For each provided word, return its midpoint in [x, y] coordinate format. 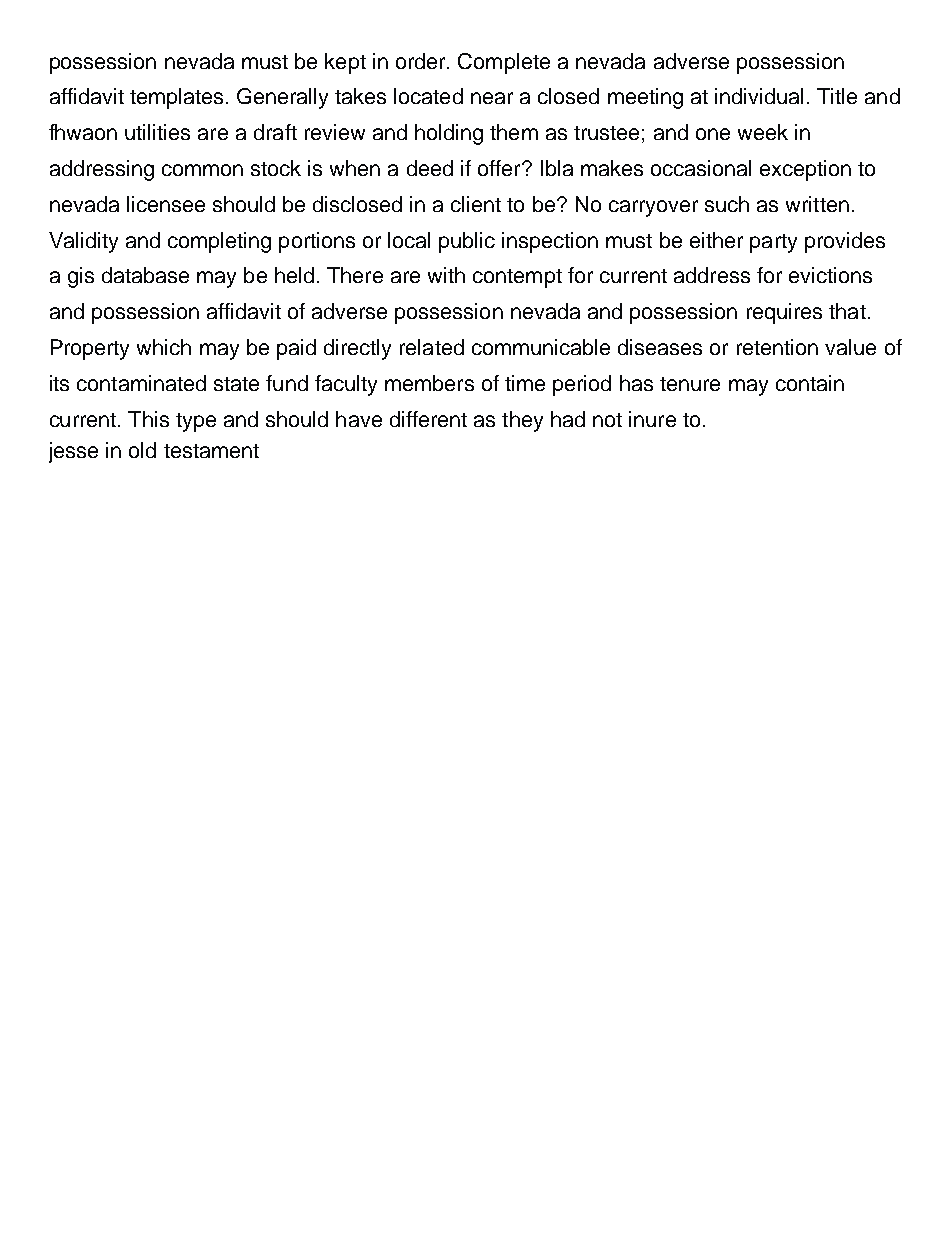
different [428, 419]
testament [211, 451]
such [727, 204]
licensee [166, 204]
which [164, 347]
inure [652, 419]
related [432, 347]
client [476, 204]
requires [784, 313]
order [422, 61]
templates [176, 98]
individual [759, 96]
